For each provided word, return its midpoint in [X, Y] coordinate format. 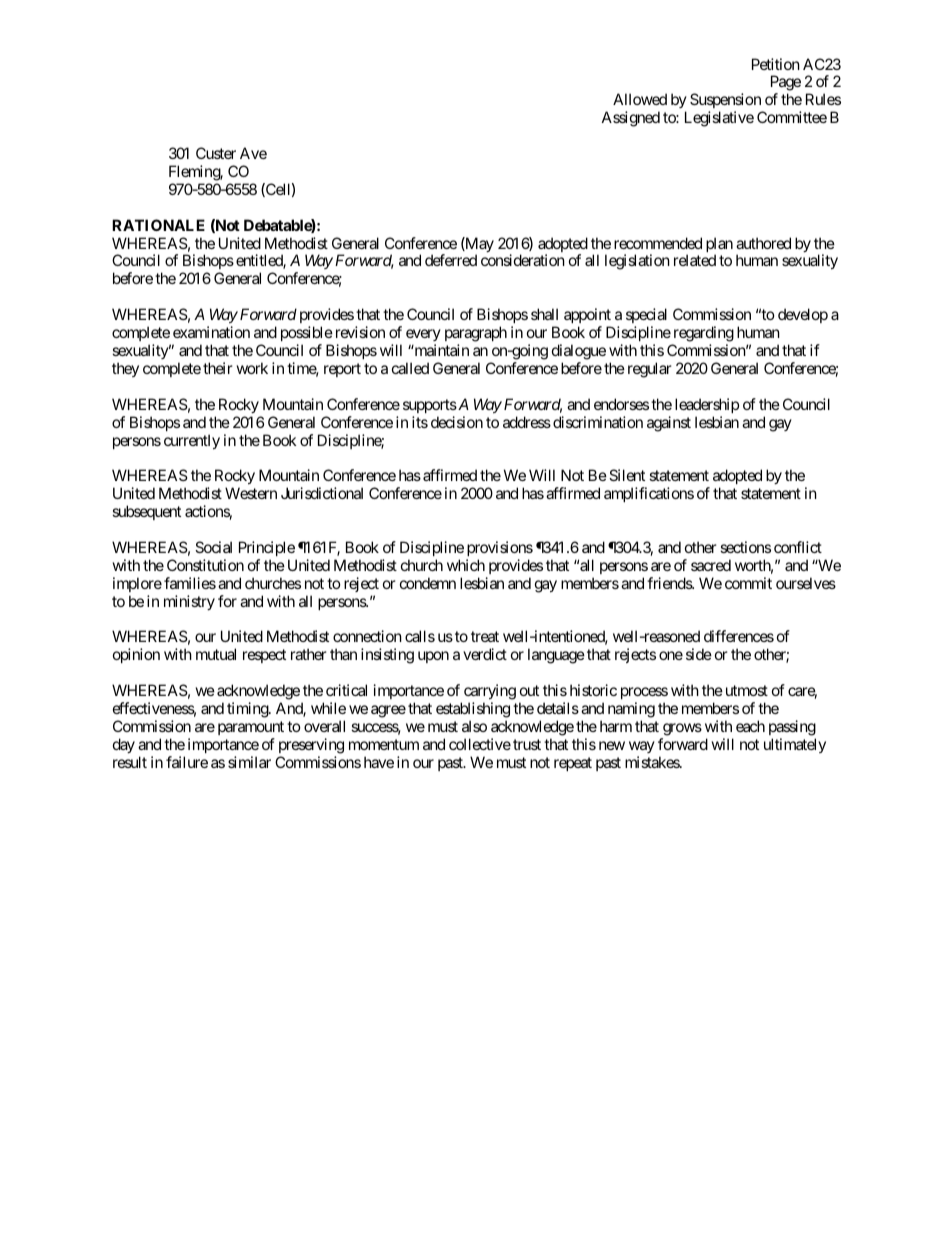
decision [457, 422]
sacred [711, 565]
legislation [637, 262]
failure [187, 762]
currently [192, 441]
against [669, 424]
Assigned [631, 119]
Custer [216, 153]
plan [719, 246]
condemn [428, 583]
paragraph [476, 334]
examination [211, 332]
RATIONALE [158, 225]
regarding [704, 334]
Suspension [726, 102]
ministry [189, 602]
